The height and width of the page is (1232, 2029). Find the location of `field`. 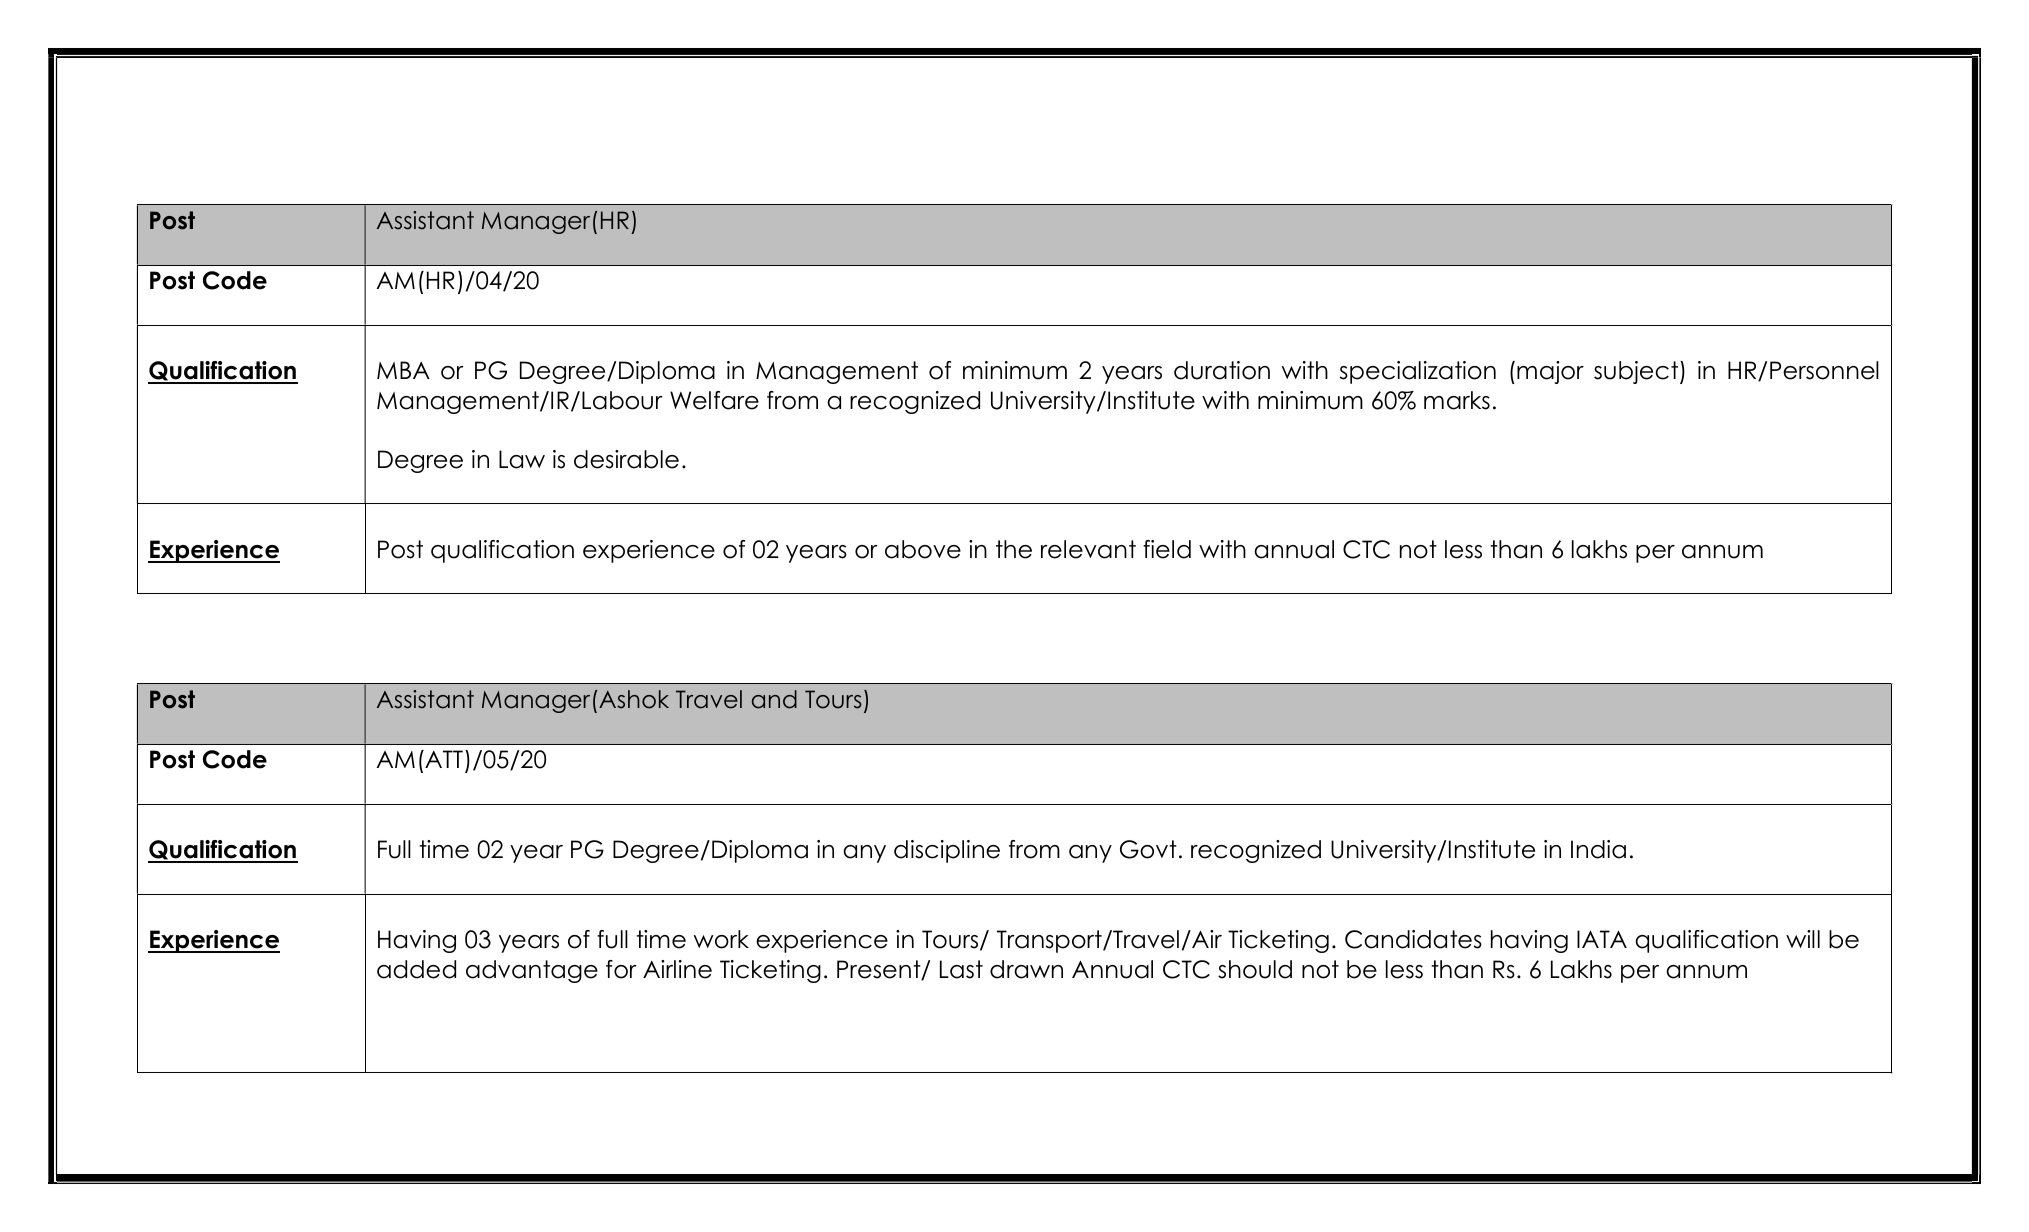

field is located at coordinates (1167, 549).
